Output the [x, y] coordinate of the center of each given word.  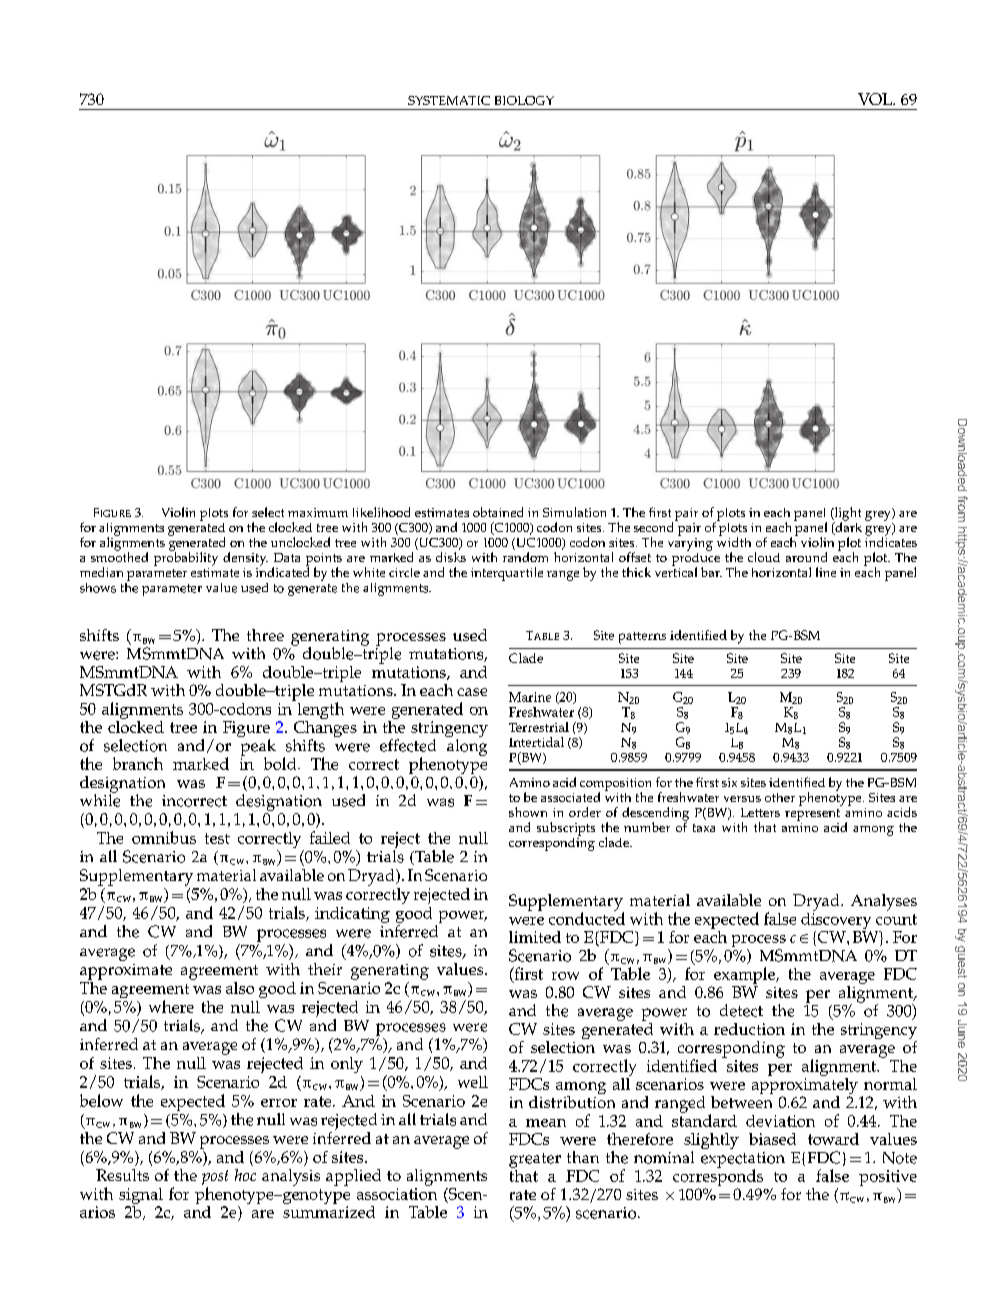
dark [847, 527]
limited [535, 937]
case [472, 692]
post [215, 1179]
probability [186, 558]
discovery [836, 921]
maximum [318, 512]
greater [535, 1160]
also [240, 988]
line [826, 572]
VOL [876, 99]
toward [833, 1139]
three [265, 635]
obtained [498, 512]
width [734, 541]
